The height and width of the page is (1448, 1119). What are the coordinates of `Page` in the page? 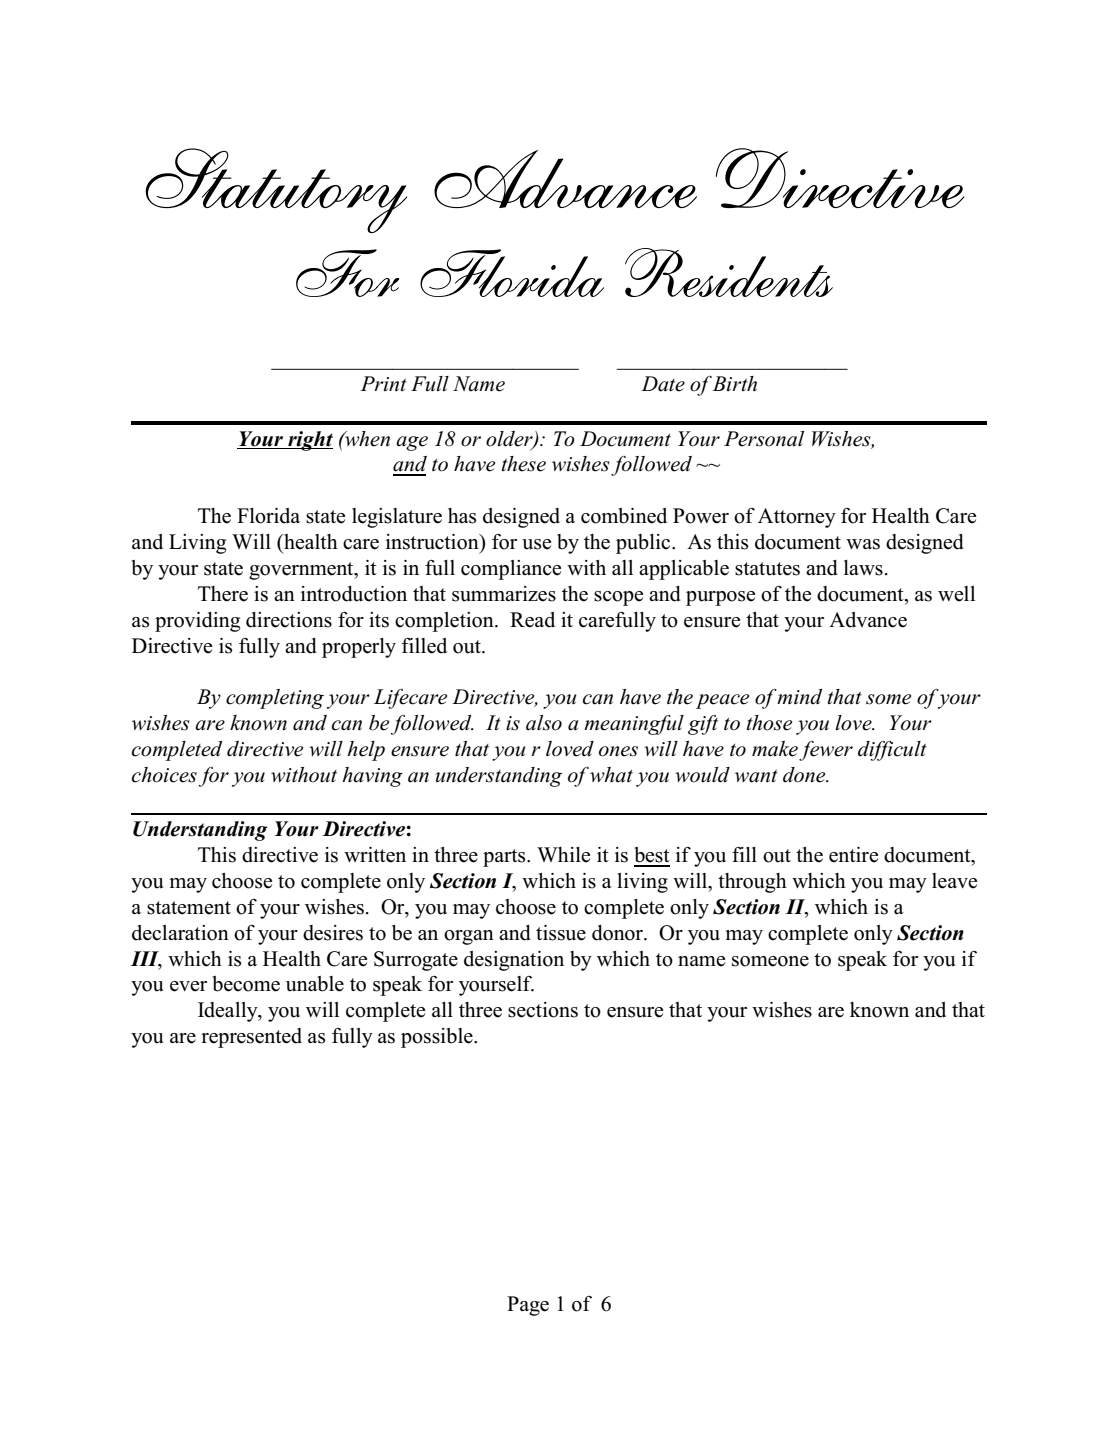 It's located at (528, 1306).
